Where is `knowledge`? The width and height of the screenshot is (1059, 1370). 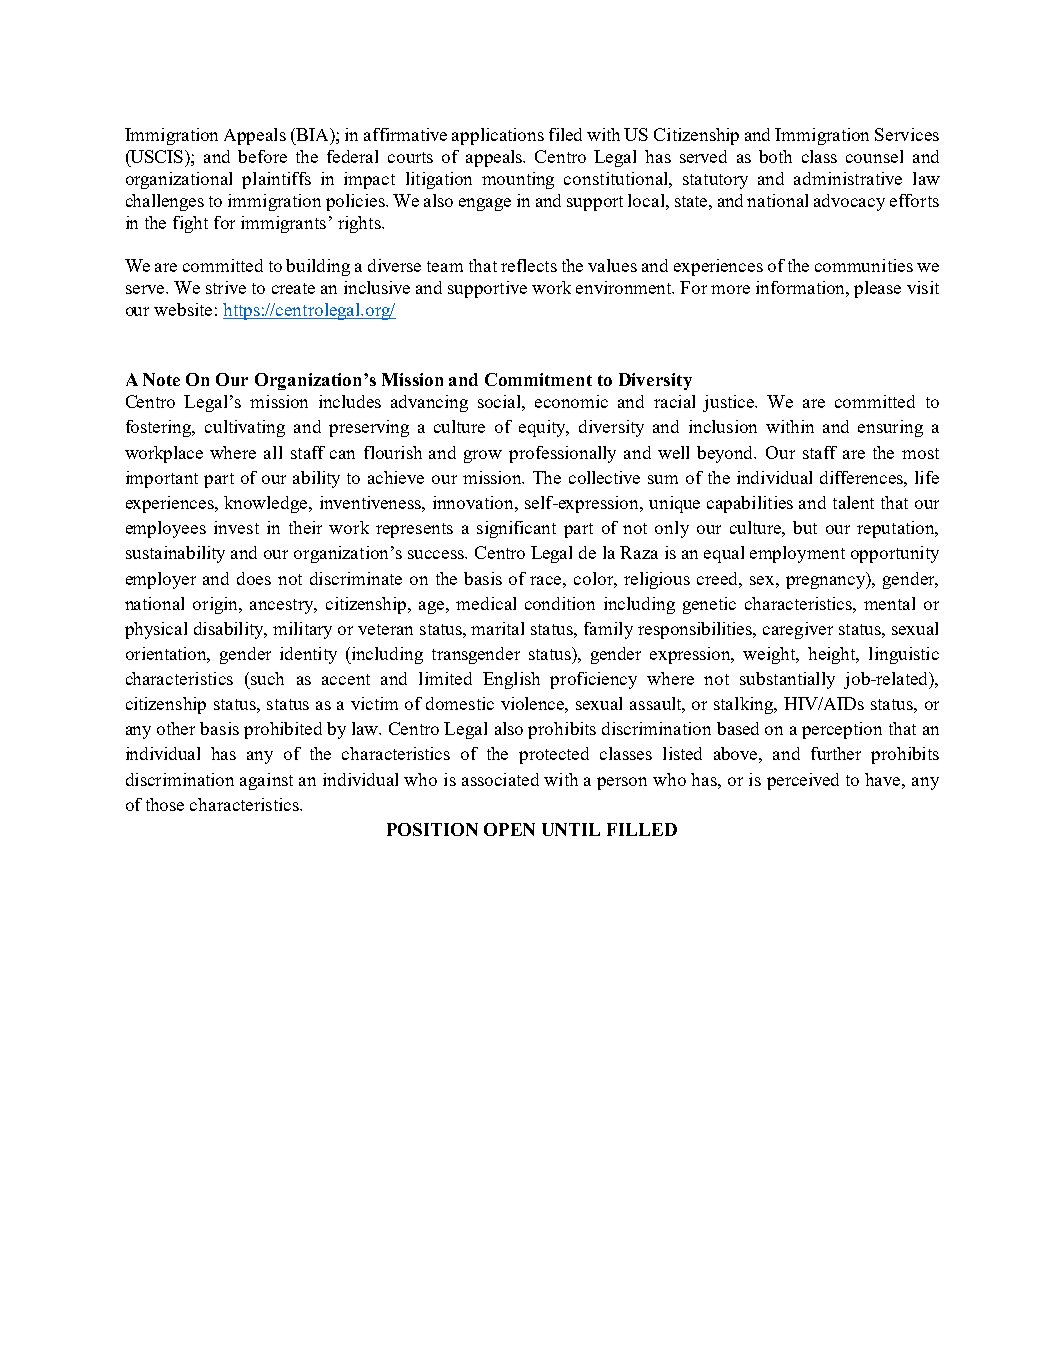
knowledge is located at coordinates (267, 504).
